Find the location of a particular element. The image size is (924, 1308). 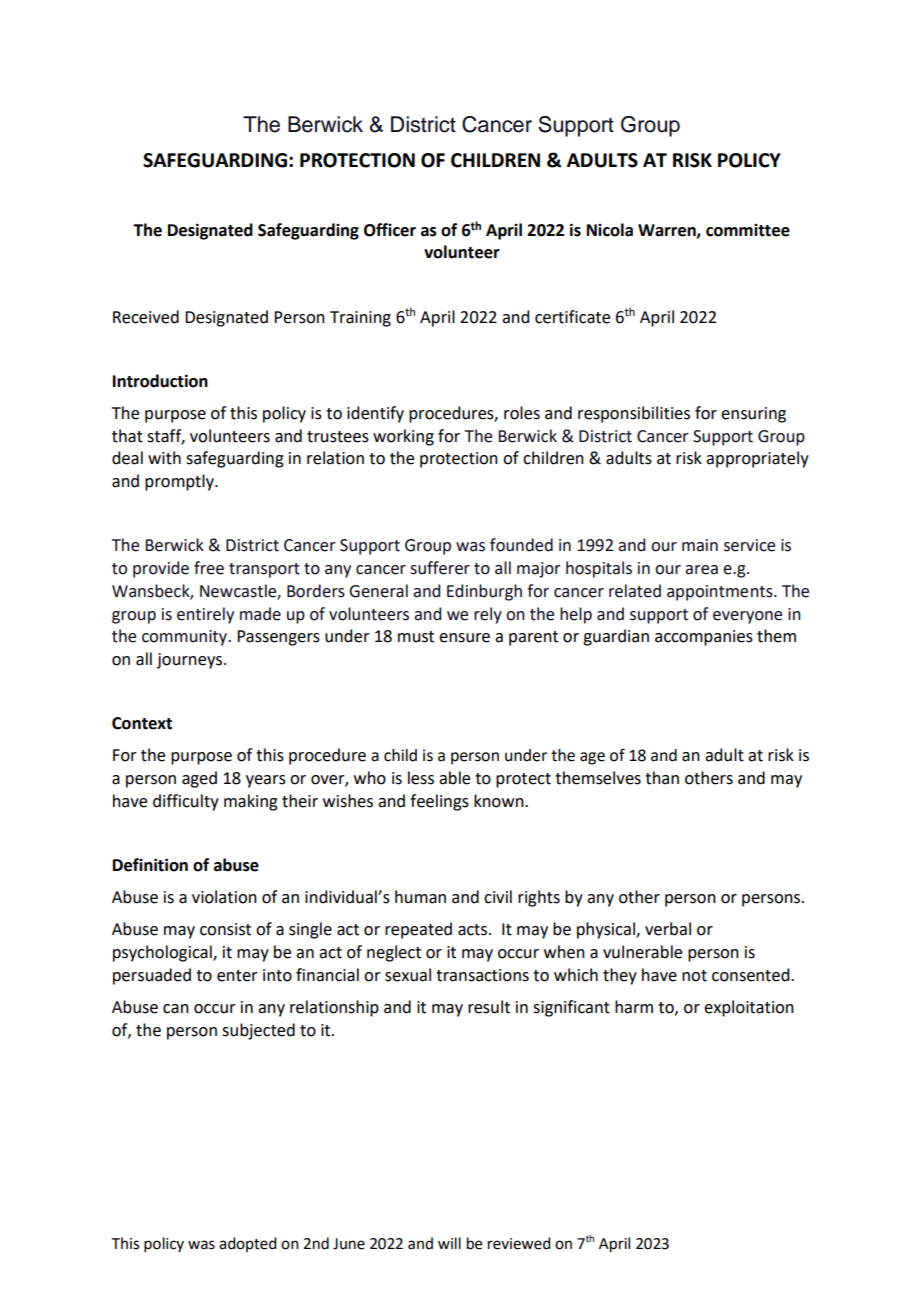

sexual is located at coordinates (408, 975).
